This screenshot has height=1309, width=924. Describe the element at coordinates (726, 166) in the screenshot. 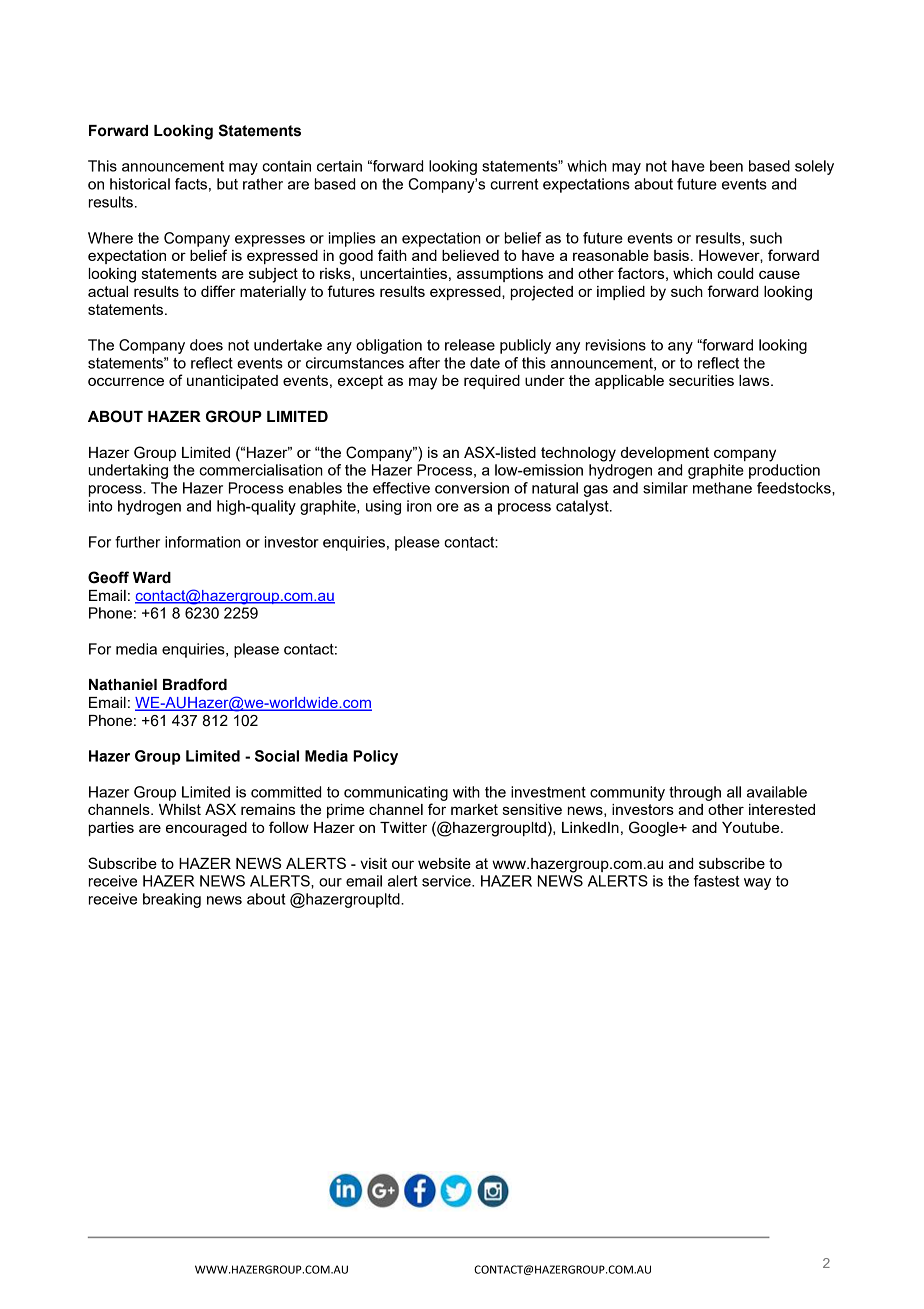

I see `been` at that location.
